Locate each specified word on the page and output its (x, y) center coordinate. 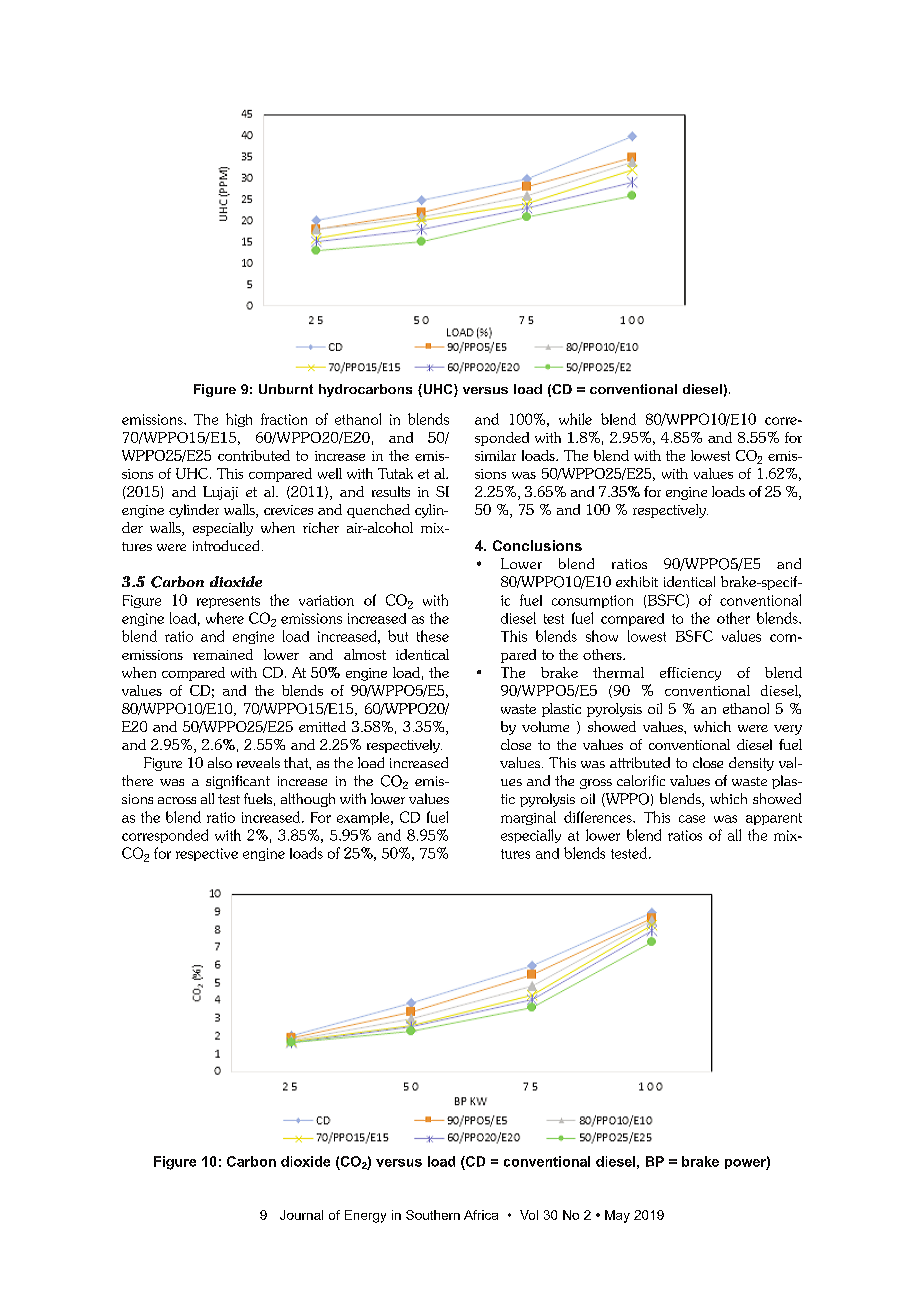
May (617, 1216)
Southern (433, 1215)
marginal (528, 818)
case (692, 819)
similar (495, 455)
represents (228, 602)
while (575, 419)
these (433, 636)
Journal (301, 1215)
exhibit (637, 581)
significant (238, 782)
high (239, 420)
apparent (774, 819)
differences (599, 817)
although (308, 800)
